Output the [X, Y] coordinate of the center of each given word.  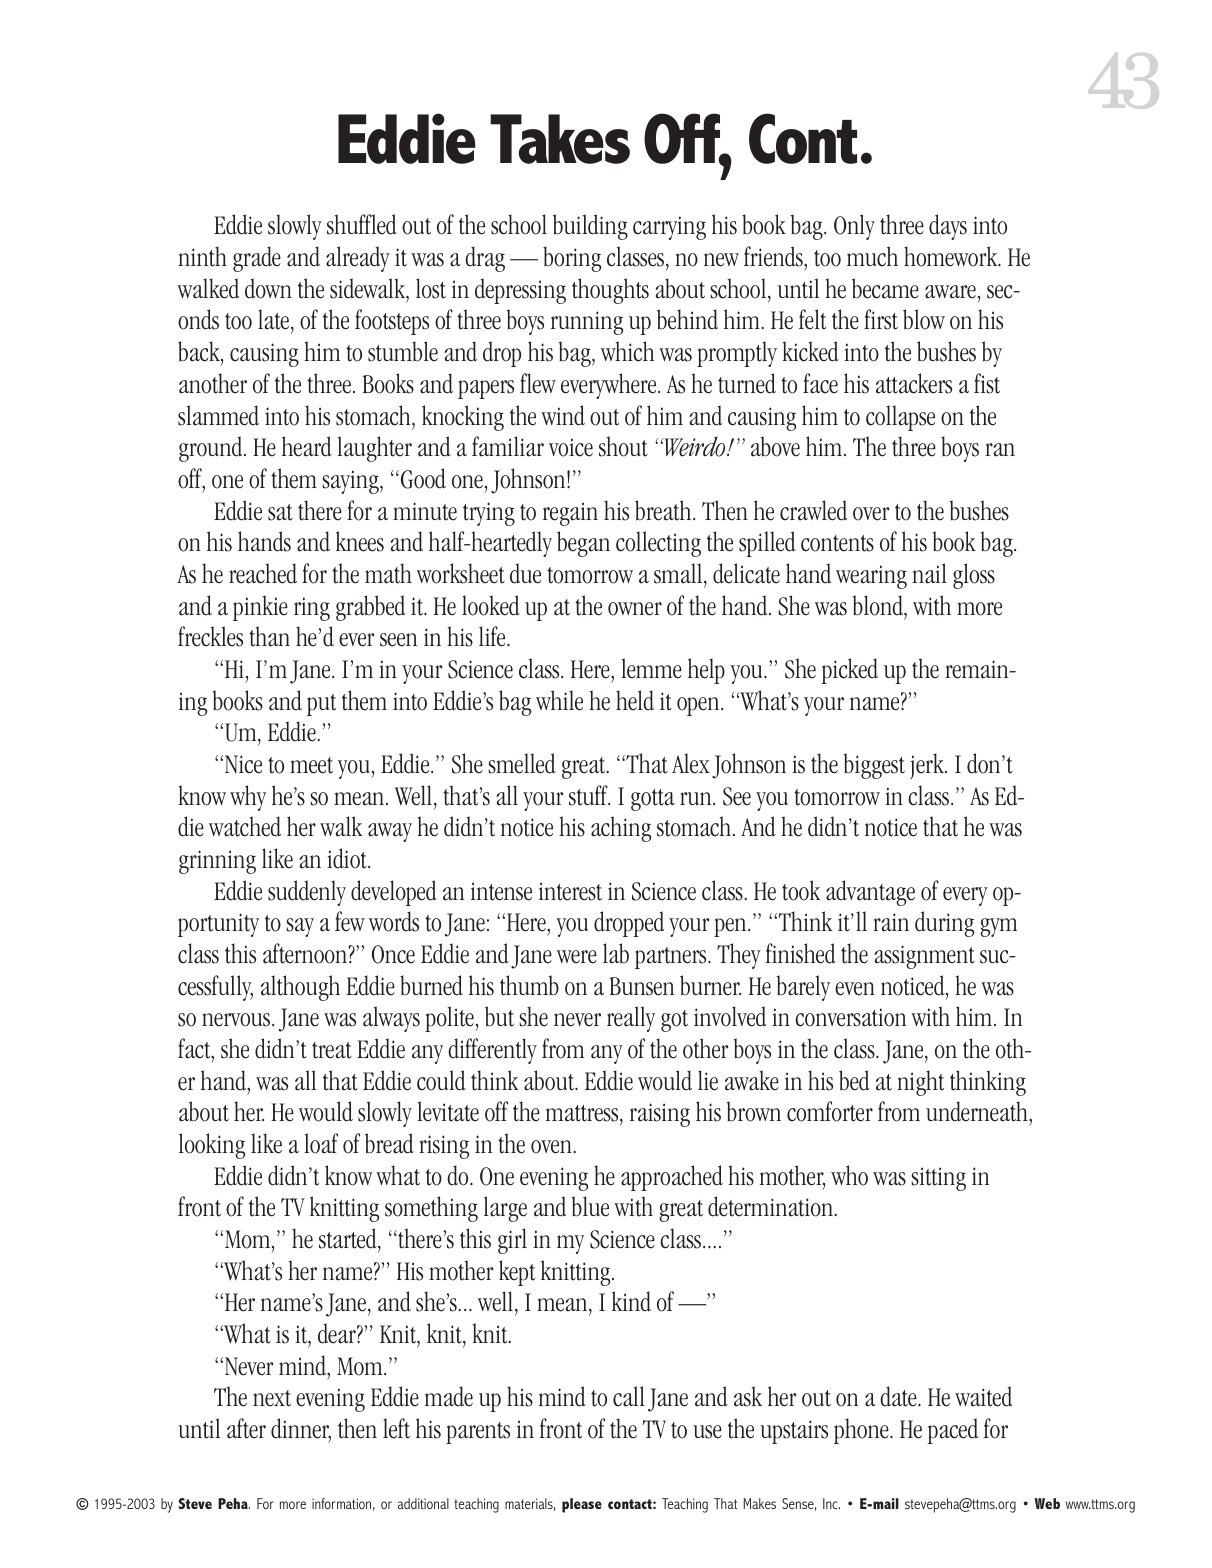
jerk [929, 766]
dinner [301, 1429]
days [948, 227]
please [582, 1505]
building [590, 227]
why [248, 798]
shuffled [362, 224]
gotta [653, 800]
